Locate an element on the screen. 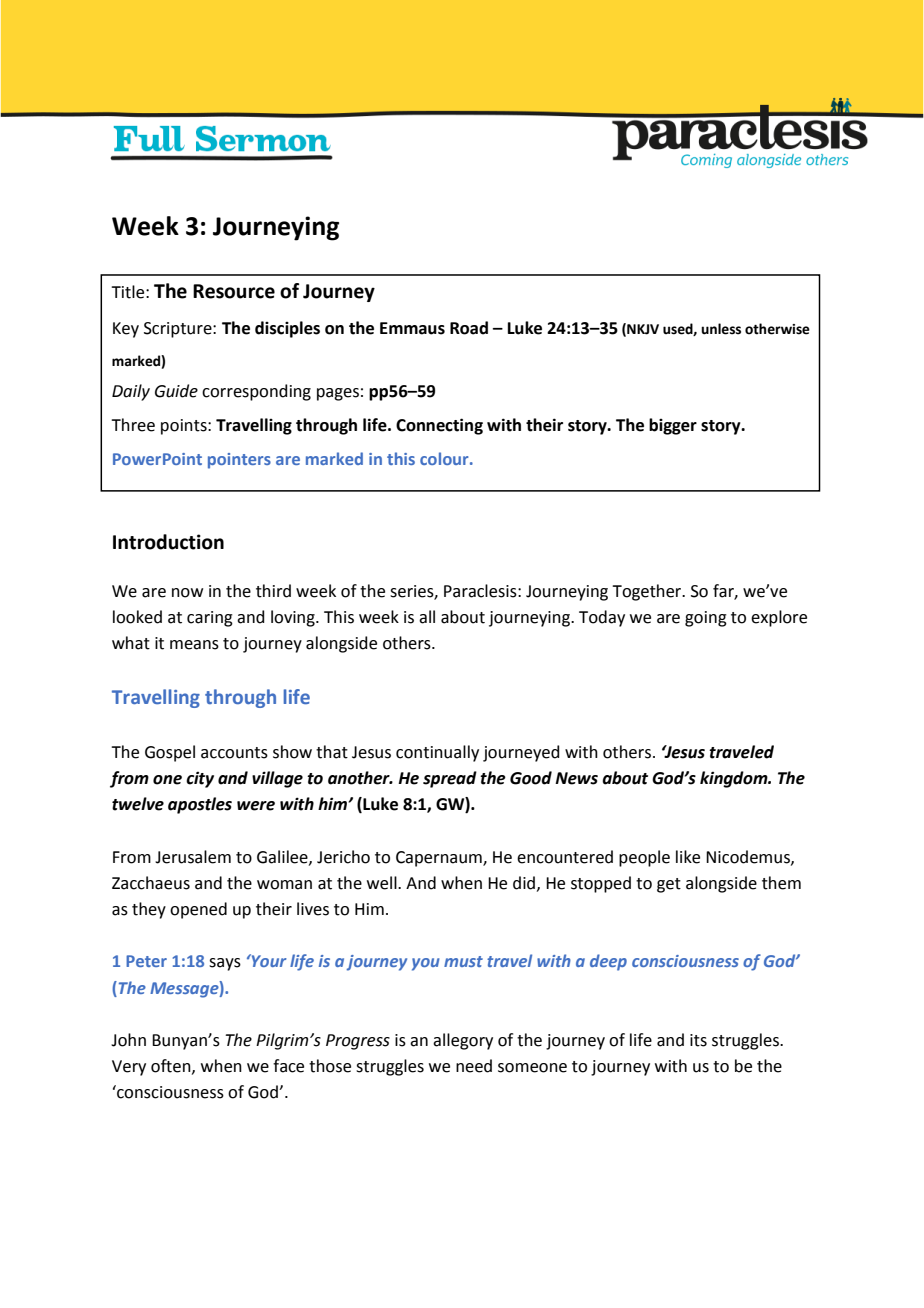 The height and width of the screenshot is (1308, 924). Introduction is located at coordinates (168, 542).
